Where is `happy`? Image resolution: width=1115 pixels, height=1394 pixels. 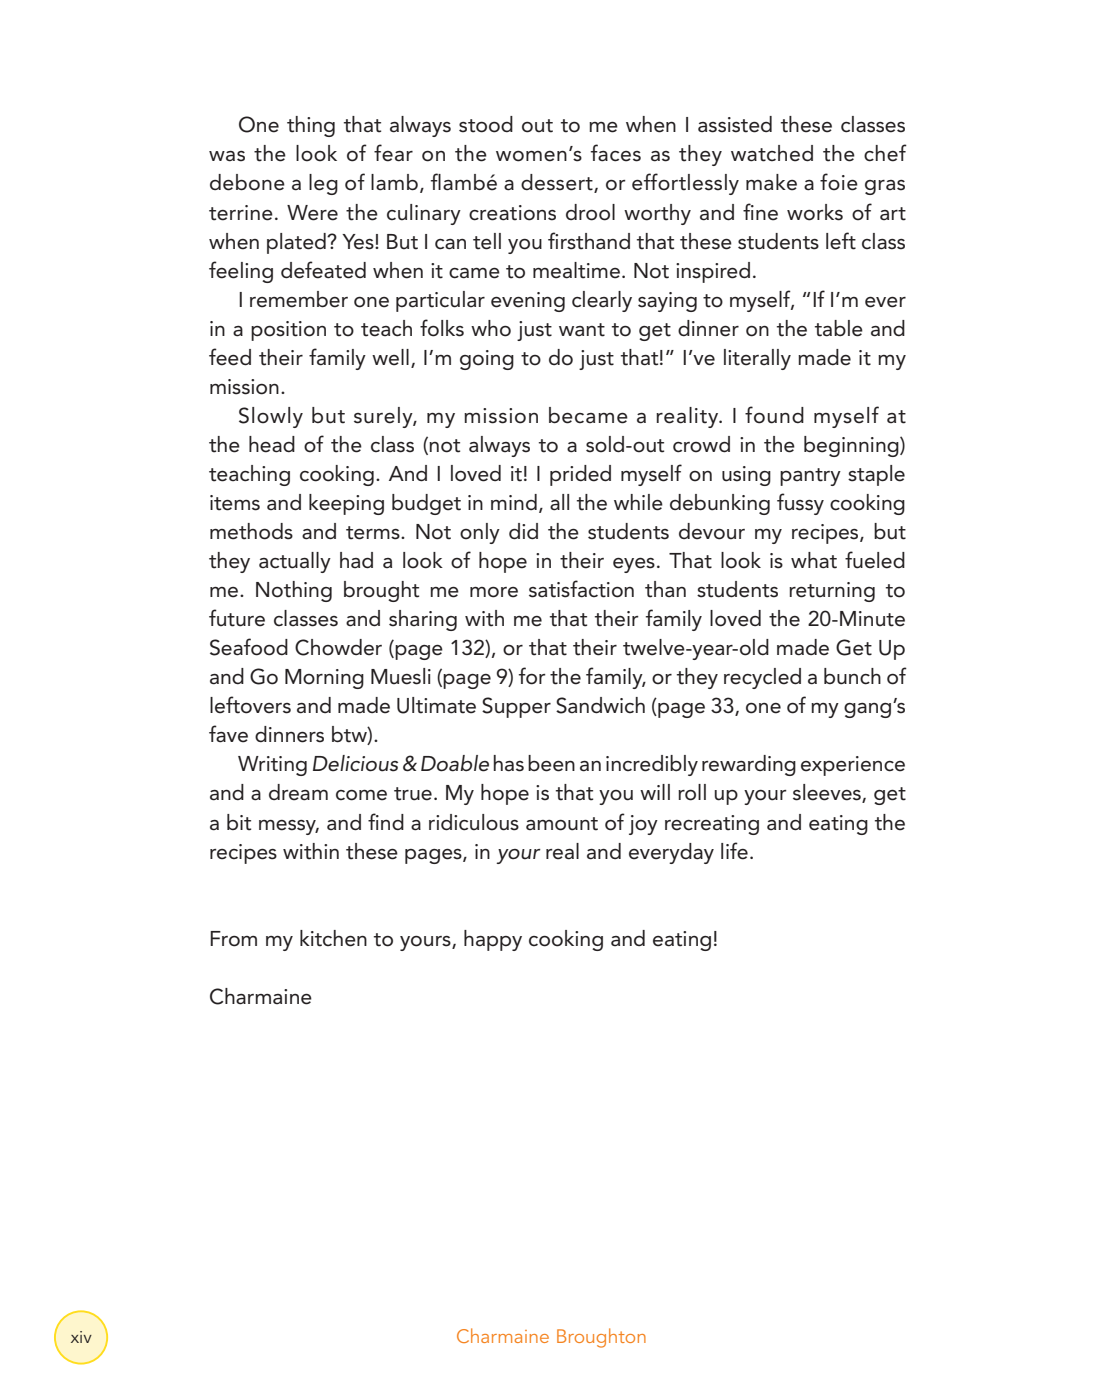
happy is located at coordinates (493, 940).
